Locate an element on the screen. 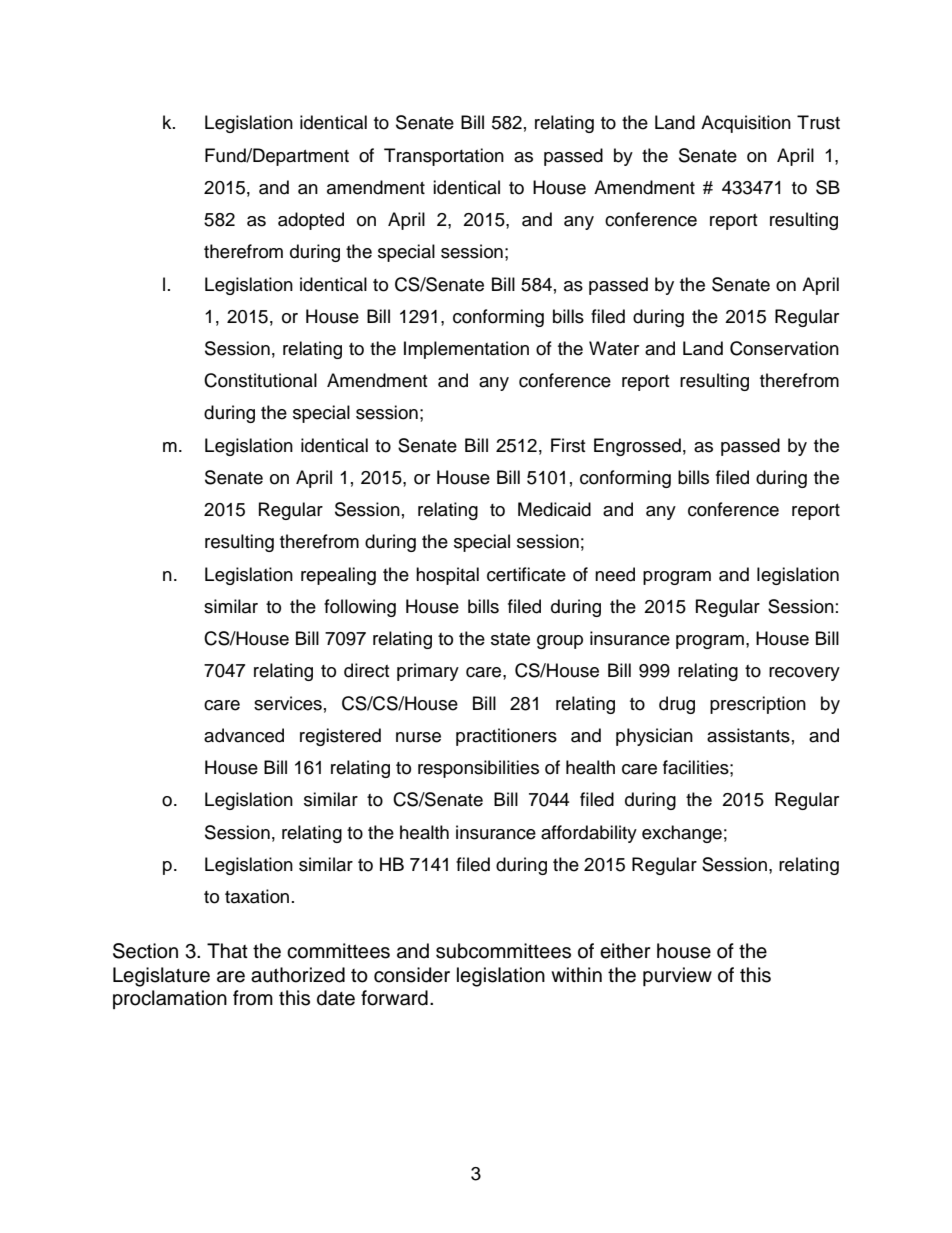 Image resolution: width=952 pixels, height=1233 pixels. repealing is located at coordinates (338, 576).
